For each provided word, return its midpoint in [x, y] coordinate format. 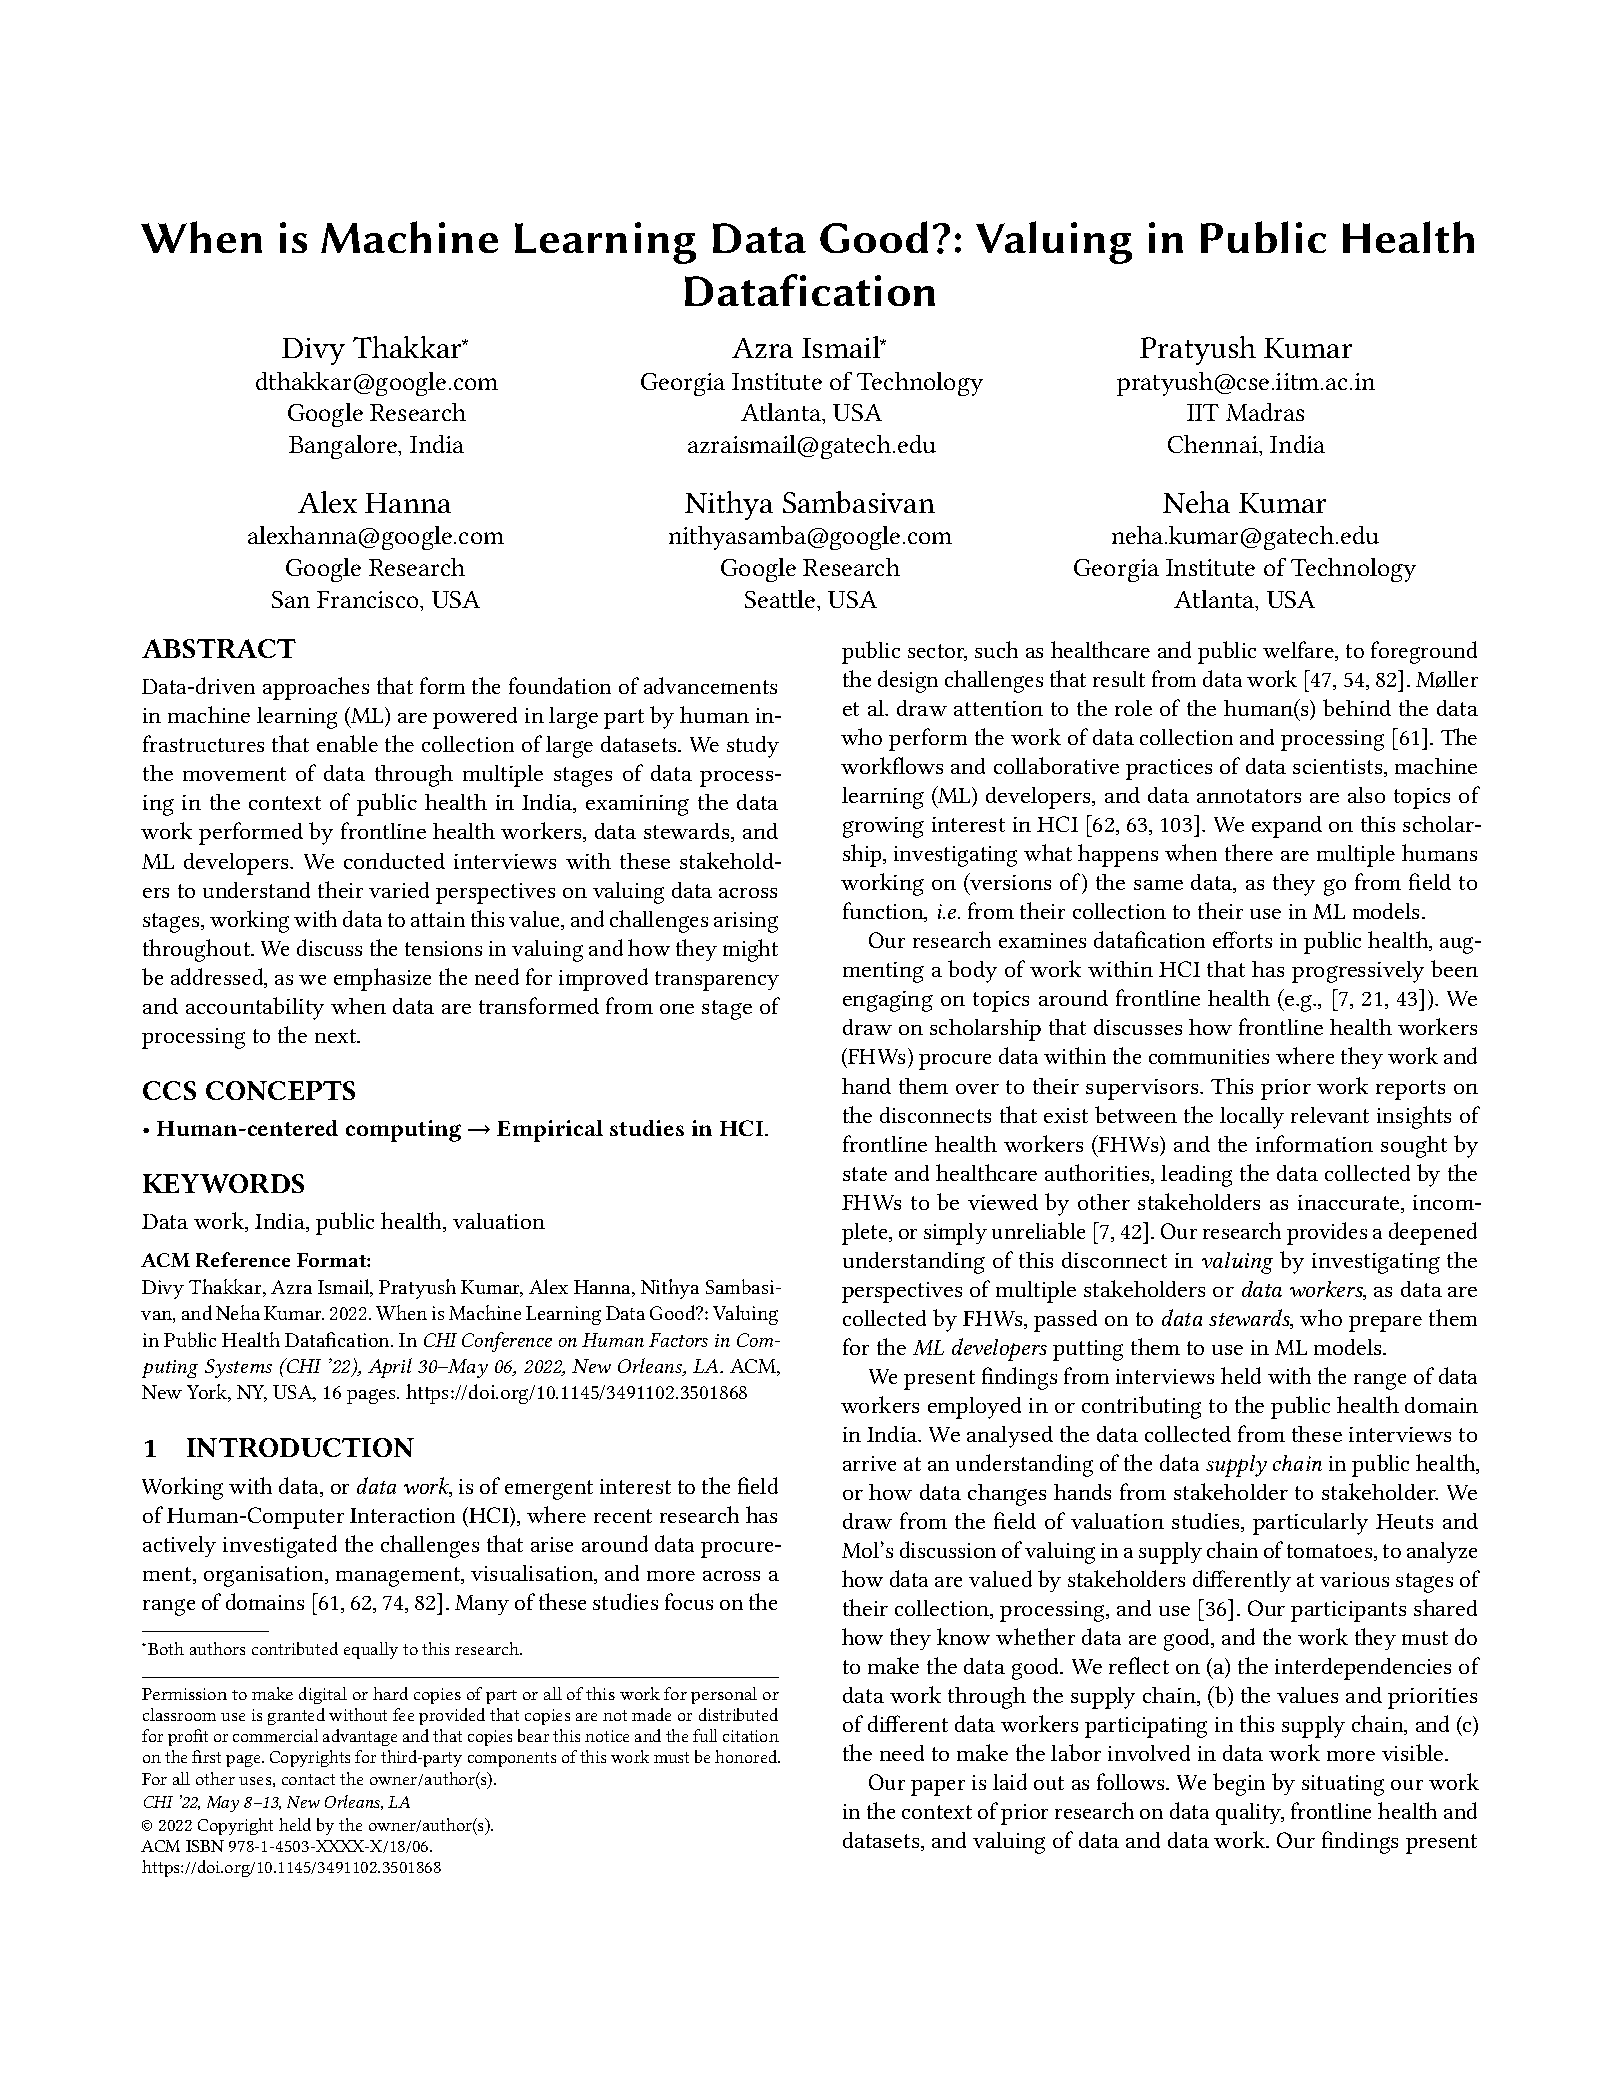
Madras [1265, 412]
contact [308, 1779]
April [390, 1368]
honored [747, 1756]
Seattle [781, 599]
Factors [678, 1340]
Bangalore [344, 447]
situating [1343, 1785]
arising [746, 922]
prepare [1385, 1324]
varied [399, 890]
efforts [1242, 939]
